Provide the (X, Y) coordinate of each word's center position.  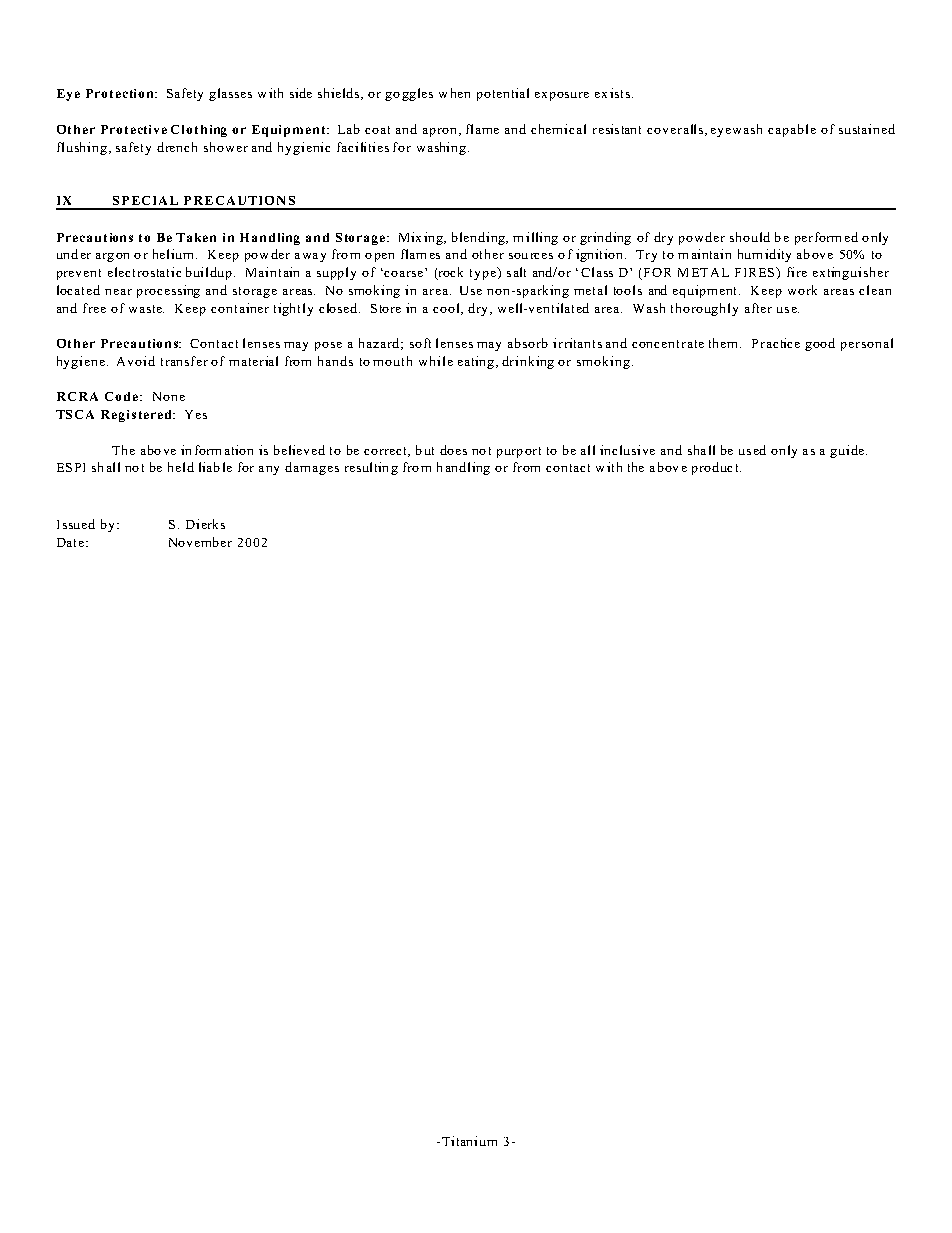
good (820, 344)
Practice (776, 343)
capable (792, 130)
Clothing (199, 131)
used (752, 450)
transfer (184, 361)
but (425, 450)
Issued (76, 524)
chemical (558, 129)
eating (476, 362)
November (200, 542)
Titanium (469, 1141)
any (269, 470)
